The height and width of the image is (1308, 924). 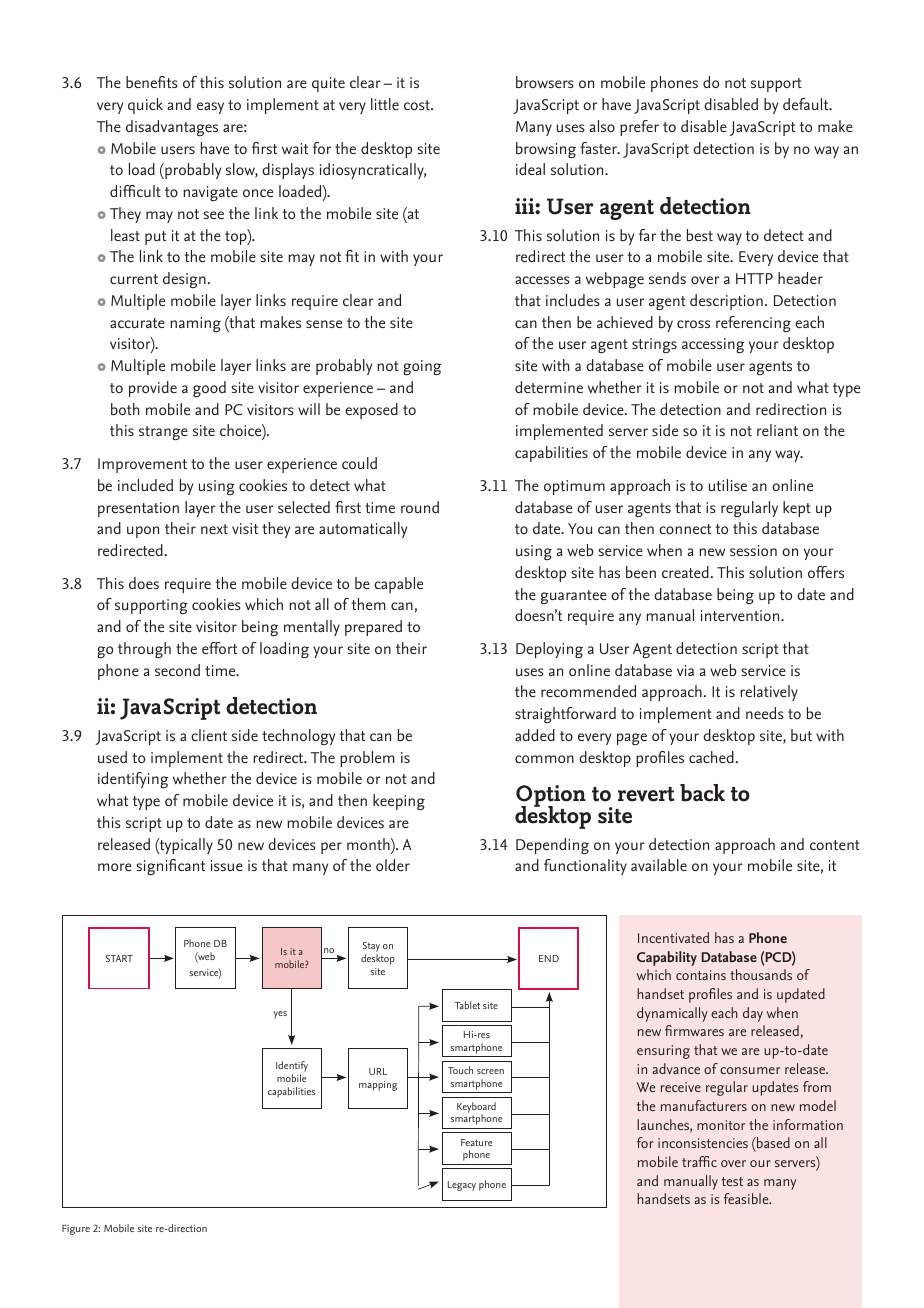 What do you see at coordinates (177, 670) in the image?
I see `second` at bounding box center [177, 670].
